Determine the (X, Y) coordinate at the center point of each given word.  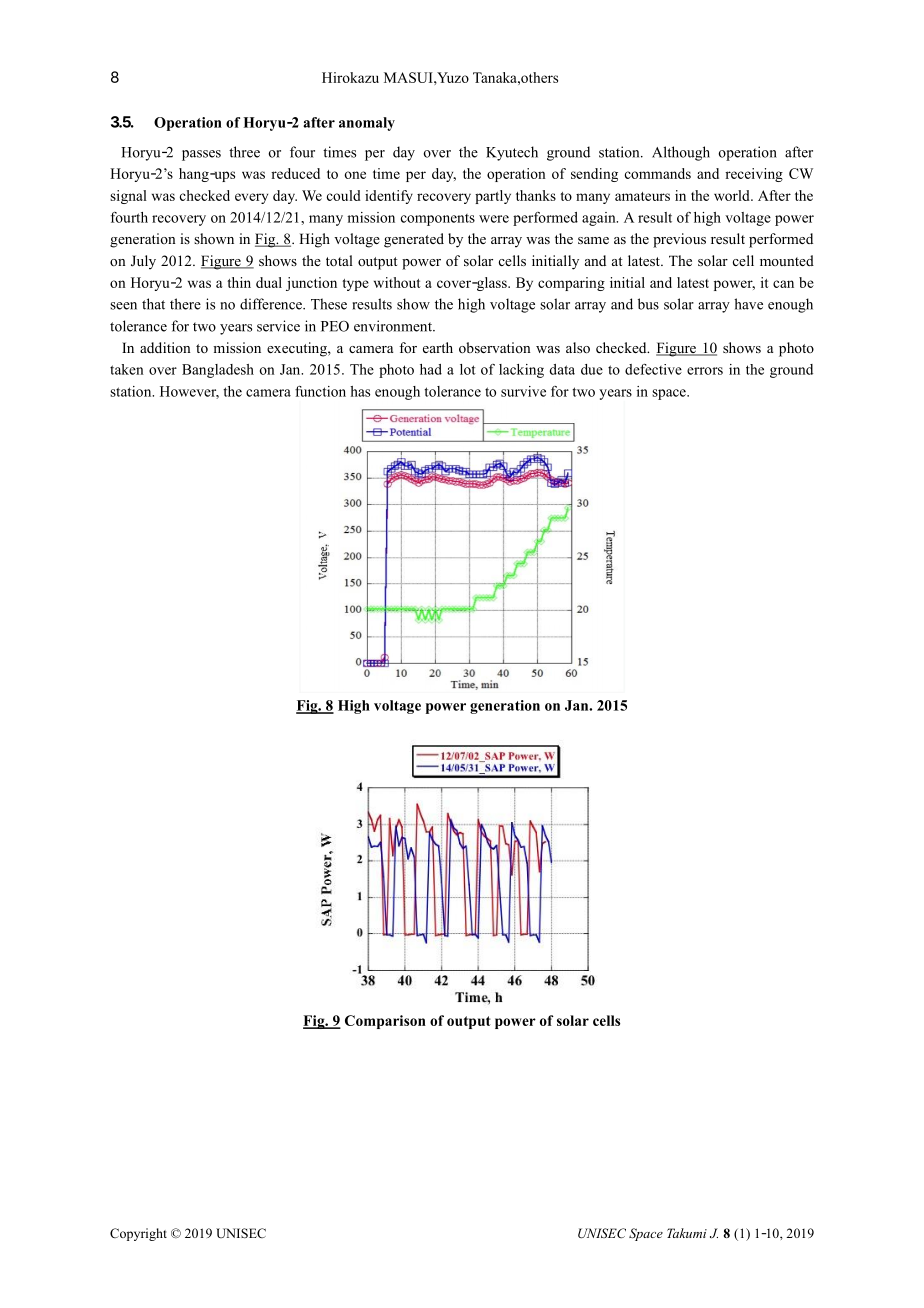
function (320, 391)
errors (705, 371)
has (360, 391)
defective (653, 369)
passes (201, 155)
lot (468, 369)
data (562, 369)
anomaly (367, 124)
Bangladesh (218, 371)
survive (523, 391)
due (592, 369)
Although (681, 153)
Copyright (138, 1234)
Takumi (687, 1233)
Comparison (385, 1022)
